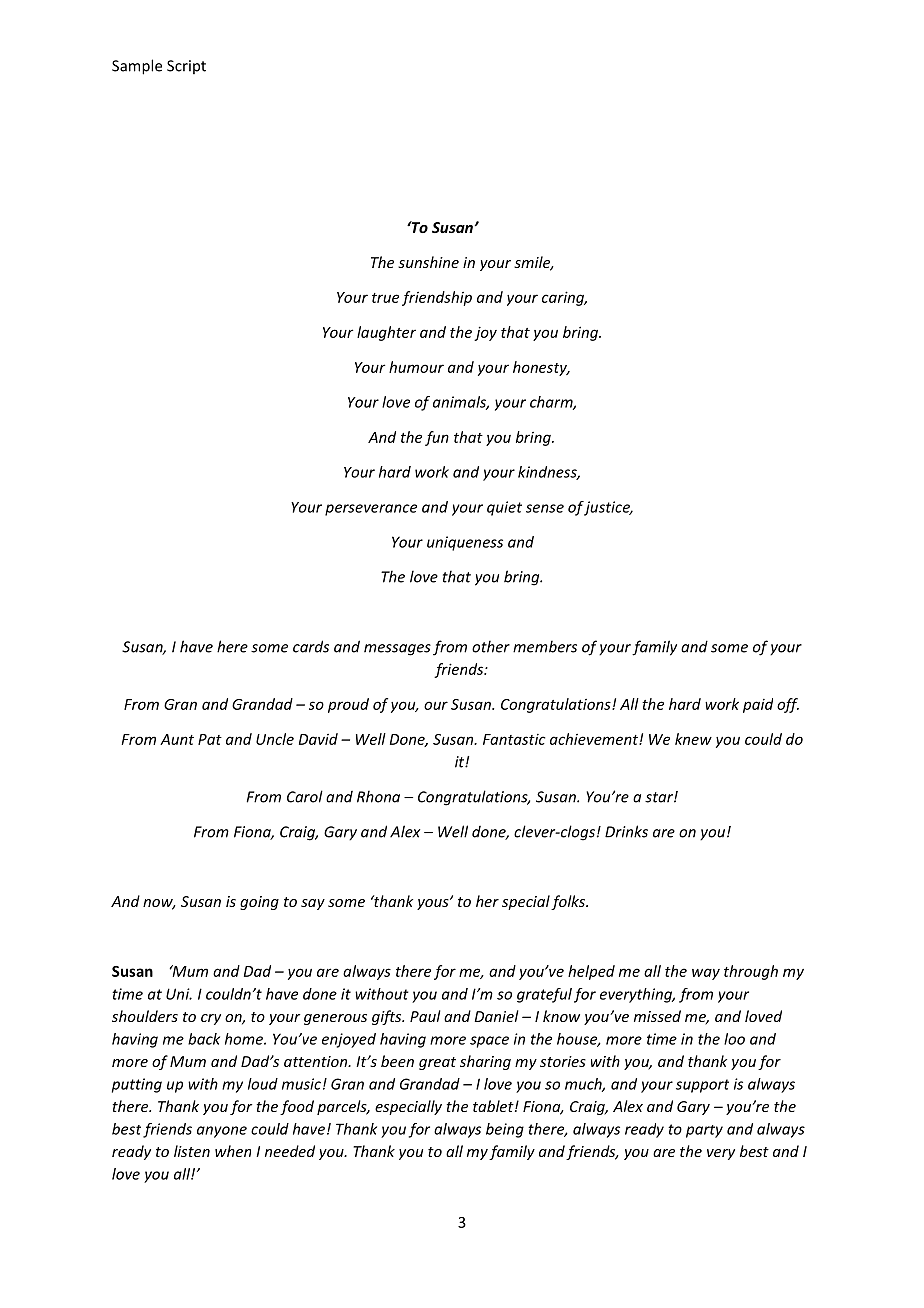 The width and height of the screenshot is (924, 1308). What do you see at coordinates (545, 508) in the screenshot?
I see `sense` at bounding box center [545, 508].
